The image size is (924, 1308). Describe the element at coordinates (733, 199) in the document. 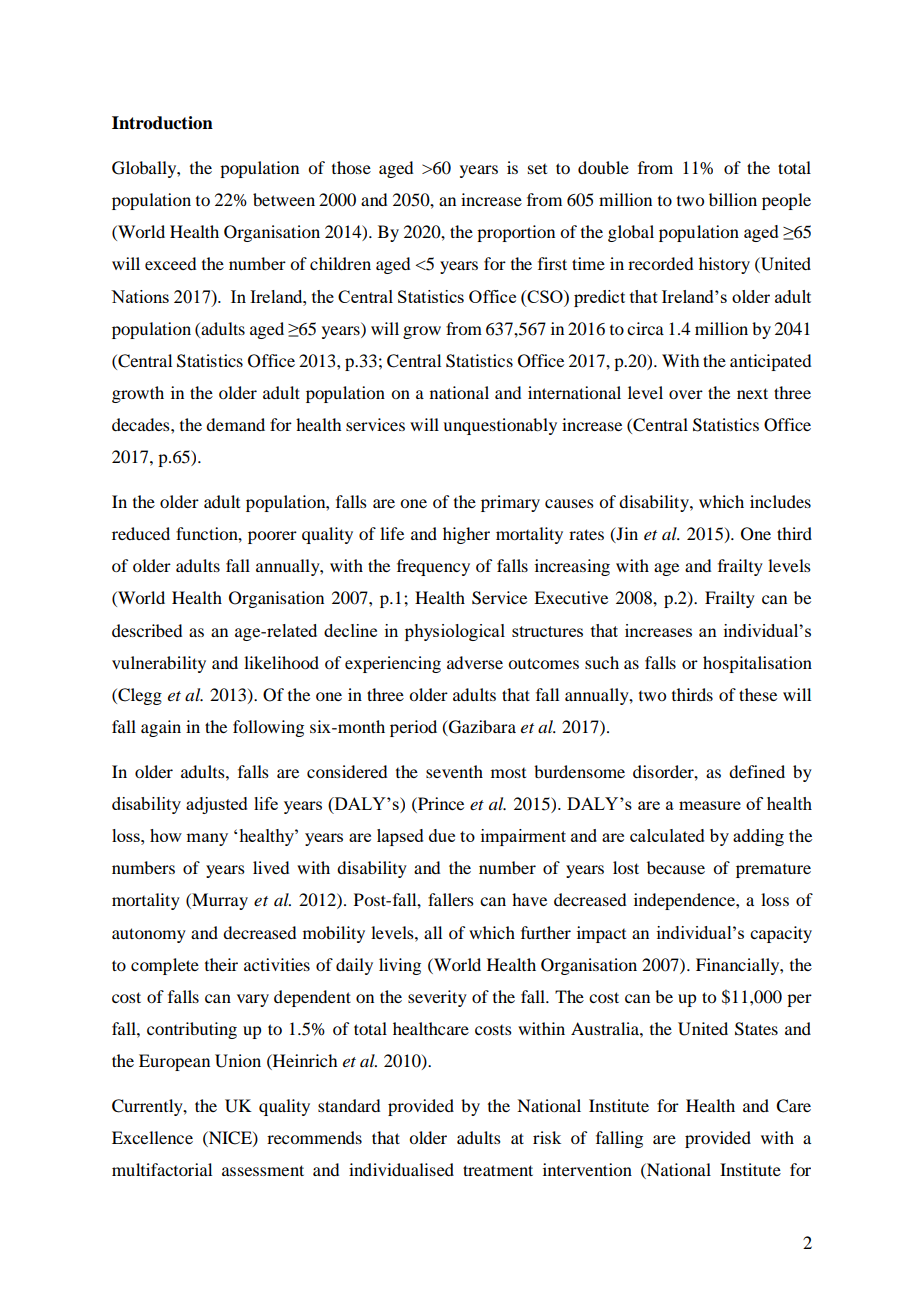

I see `billion` at that location.
